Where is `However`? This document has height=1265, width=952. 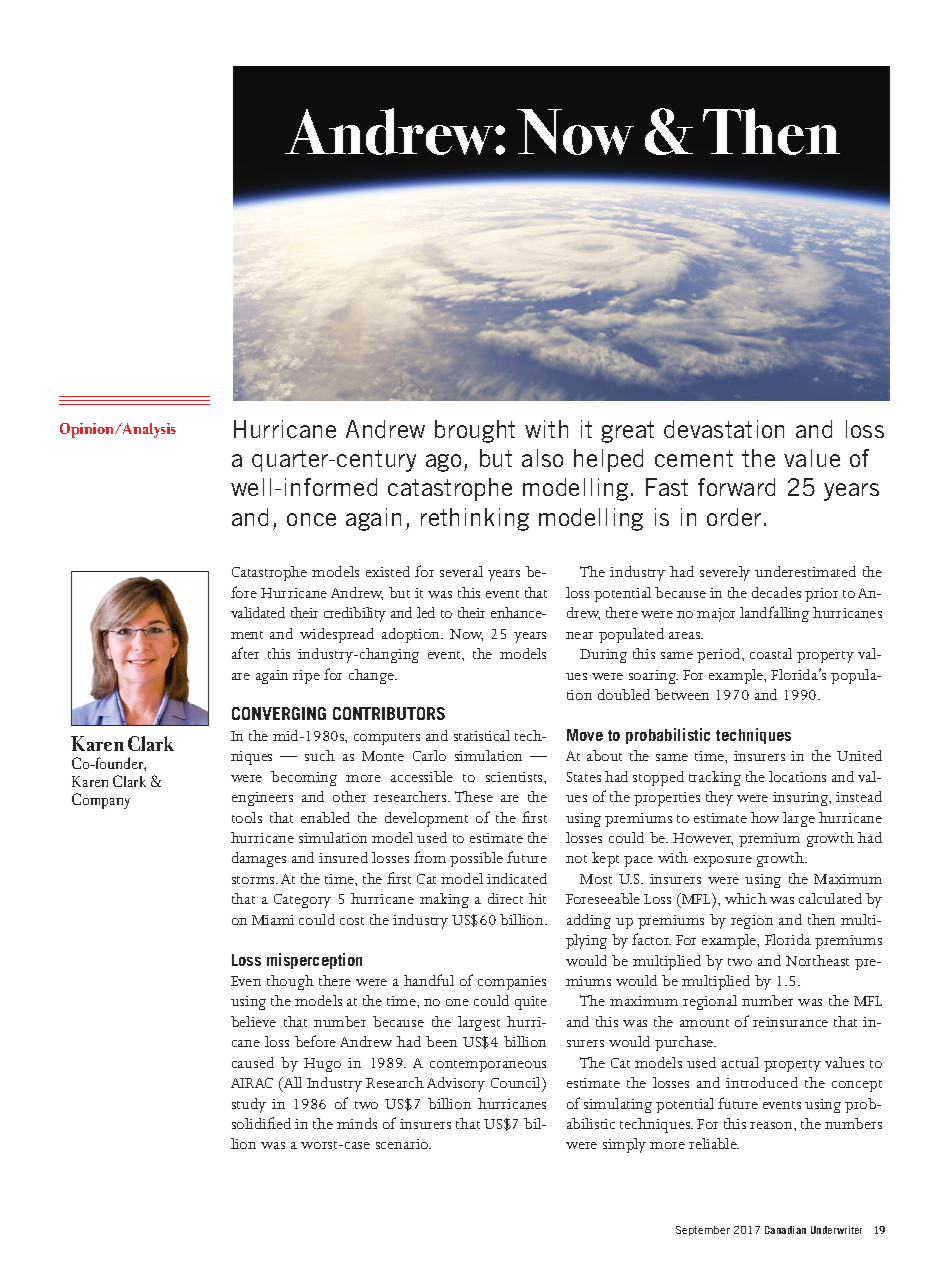 However is located at coordinates (703, 839).
